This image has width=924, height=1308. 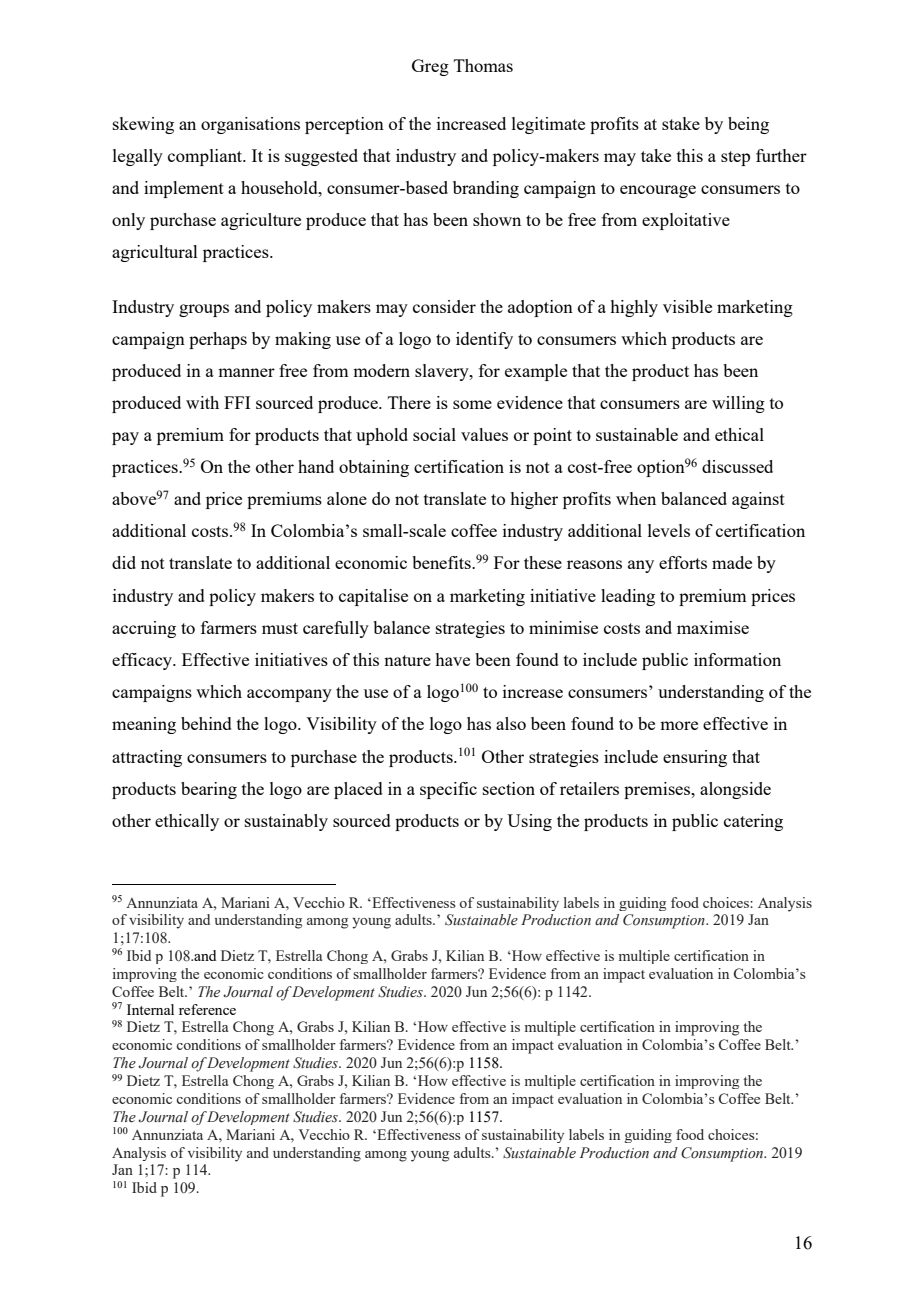 I want to click on being, so click(x=748, y=125).
